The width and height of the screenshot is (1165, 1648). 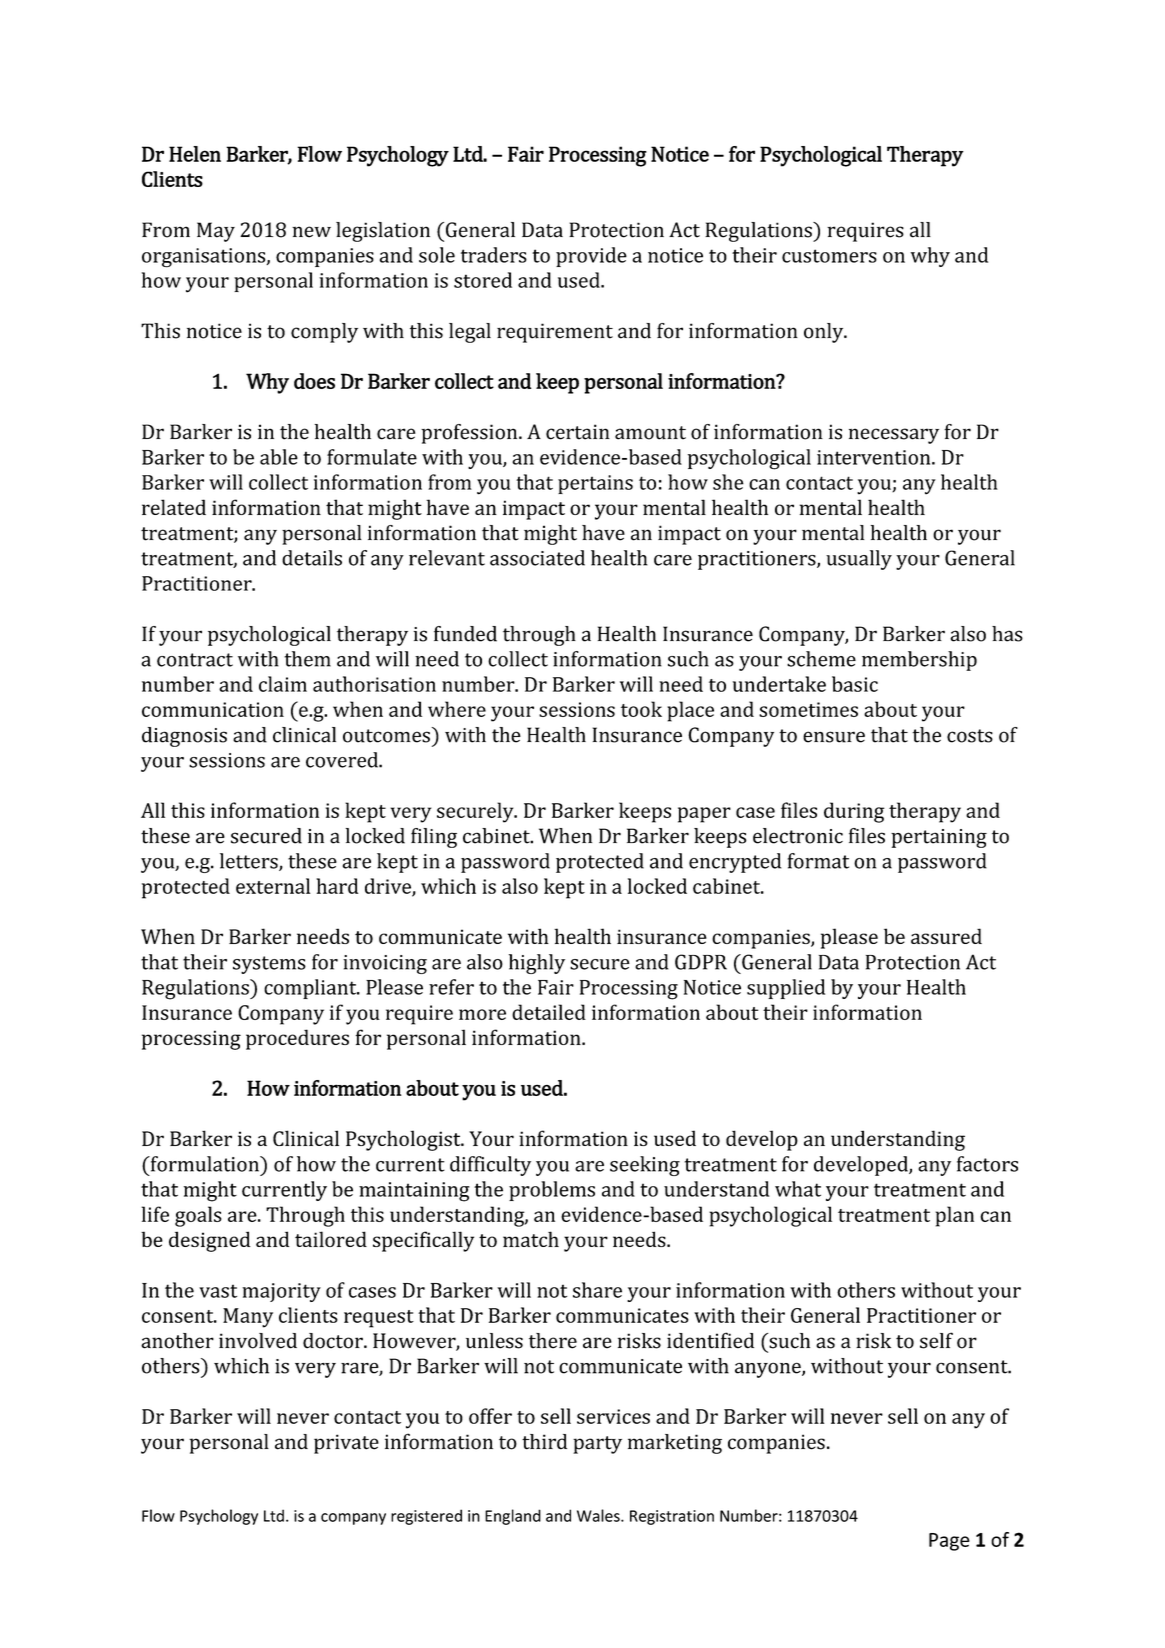 I want to click on usually, so click(x=859, y=560).
